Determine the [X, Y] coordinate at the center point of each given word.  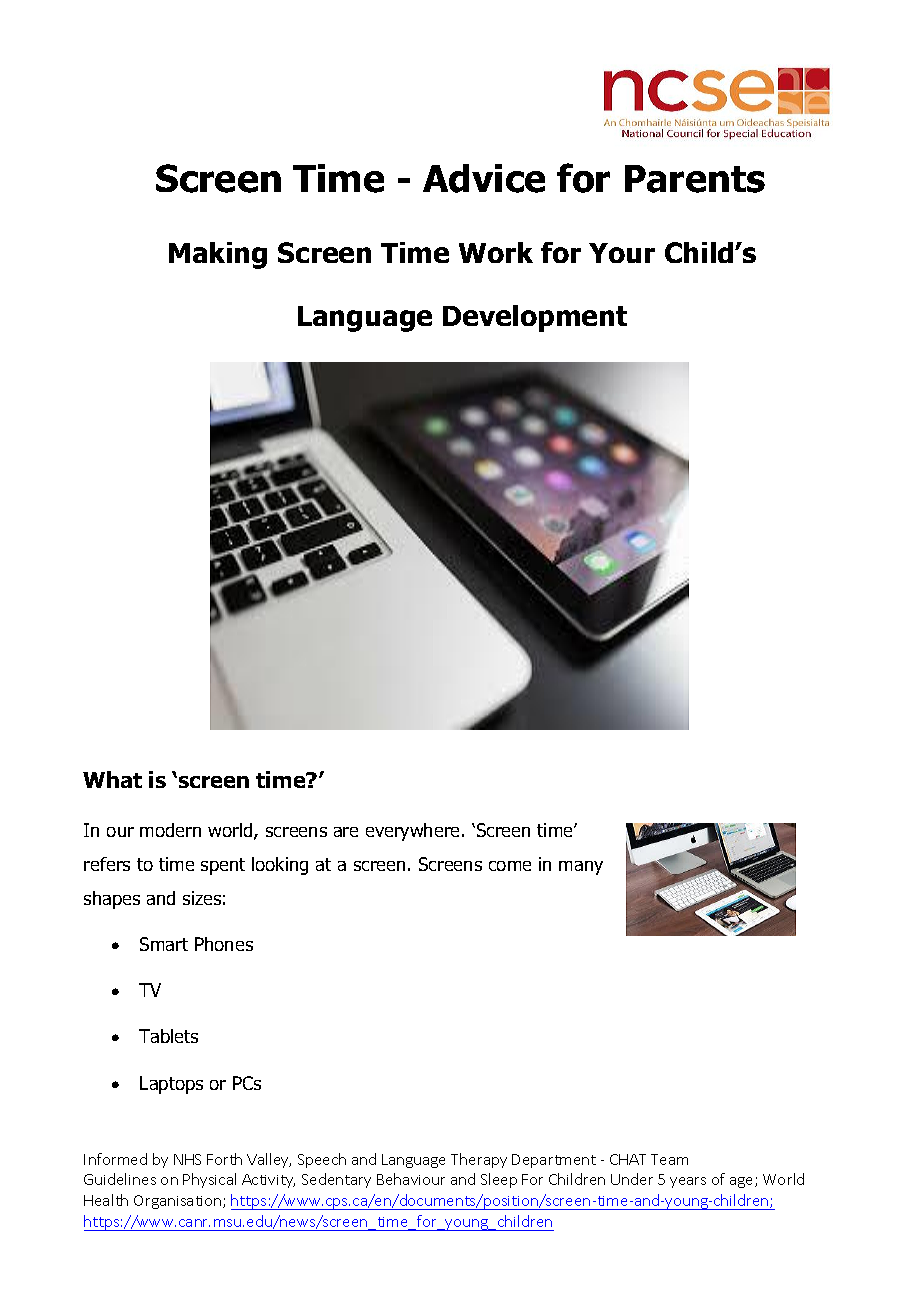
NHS [187, 1159]
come [510, 866]
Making [218, 255]
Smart [164, 944]
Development [535, 318]
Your [622, 253]
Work [496, 252]
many [581, 868]
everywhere [414, 832]
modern [170, 830]
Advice [484, 178]
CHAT [628, 1159]
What [112, 779]
